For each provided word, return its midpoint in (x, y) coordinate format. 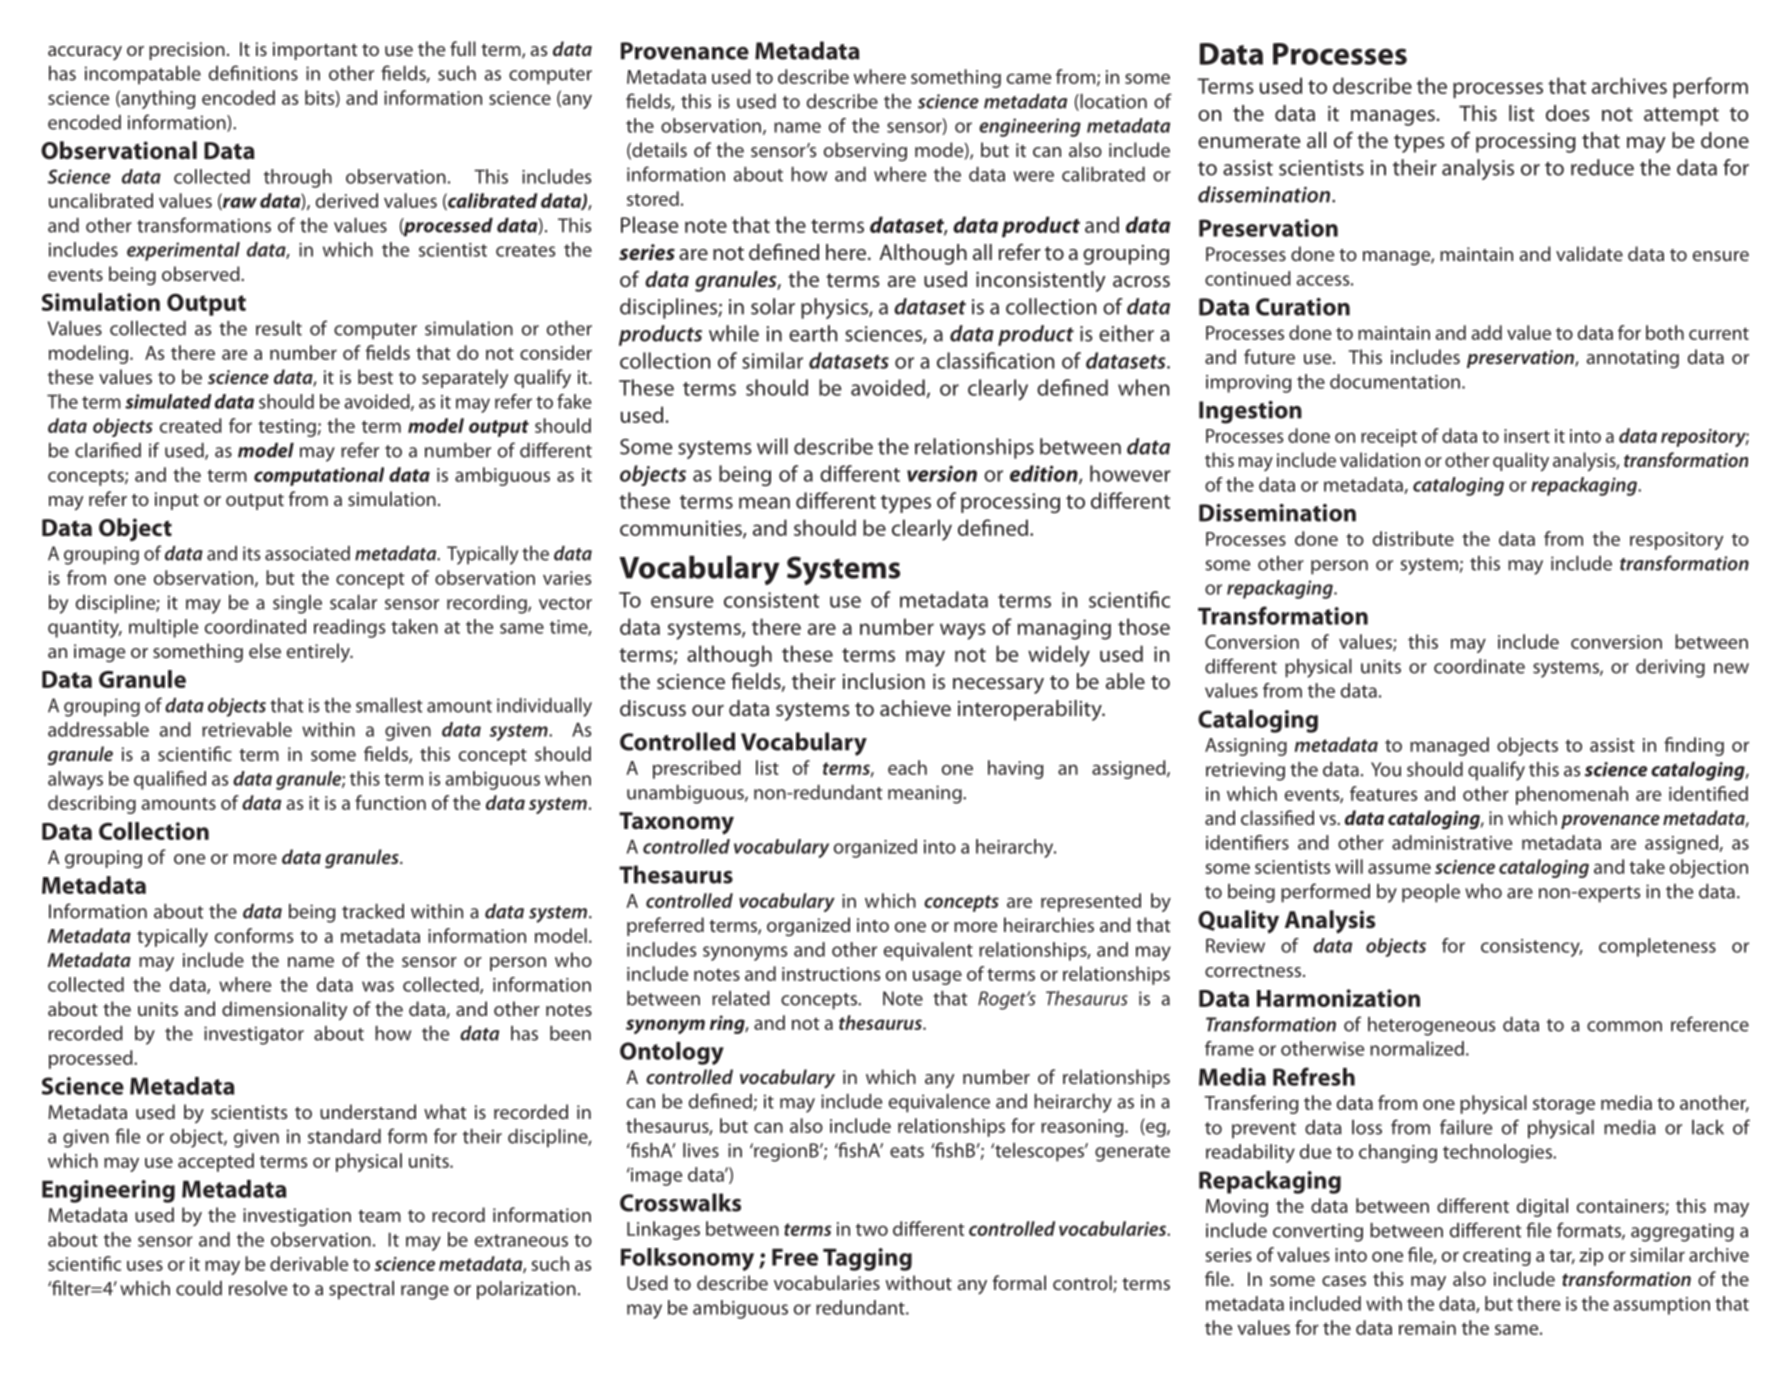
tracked (373, 911)
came (1029, 78)
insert (1527, 436)
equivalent (928, 951)
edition (1045, 474)
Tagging (867, 1259)
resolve (258, 1288)
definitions (253, 73)
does (1567, 113)
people (1431, 893)
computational (319, 476)
